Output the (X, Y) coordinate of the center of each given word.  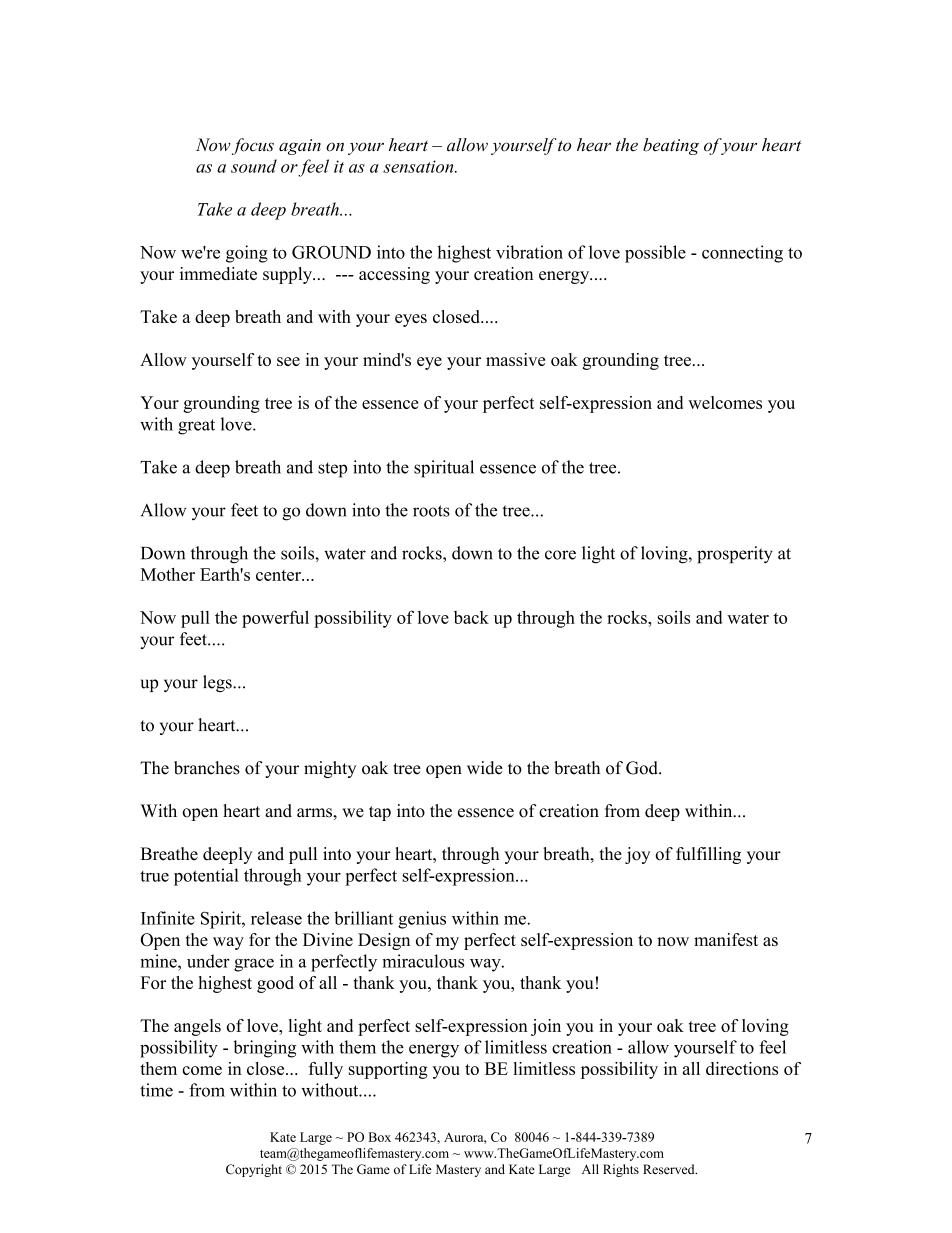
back (471, 617)
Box (380, 1137)
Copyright (254, 1170)
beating (671, 146)
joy (637, 855)
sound (254, 166)
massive (515, 359)
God (643, 768)
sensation (419, 166)
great (196, 427)
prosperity (735, 555)
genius (422, 920)
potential (206, 877)
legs (218, 683)
